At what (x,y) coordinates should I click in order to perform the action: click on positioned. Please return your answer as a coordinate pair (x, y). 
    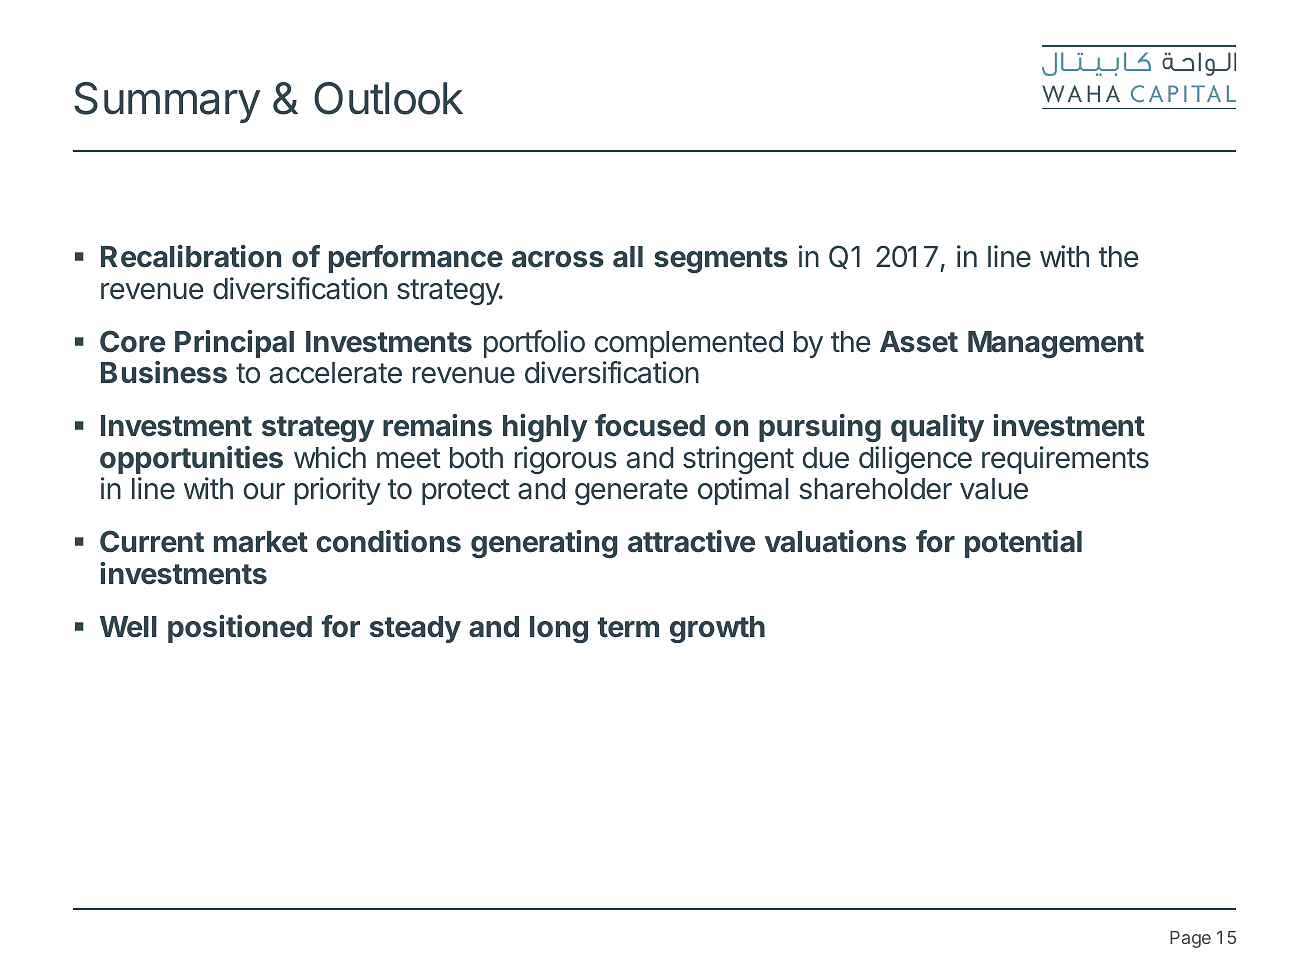
    Looking at the image, I should click on (240, 629).
